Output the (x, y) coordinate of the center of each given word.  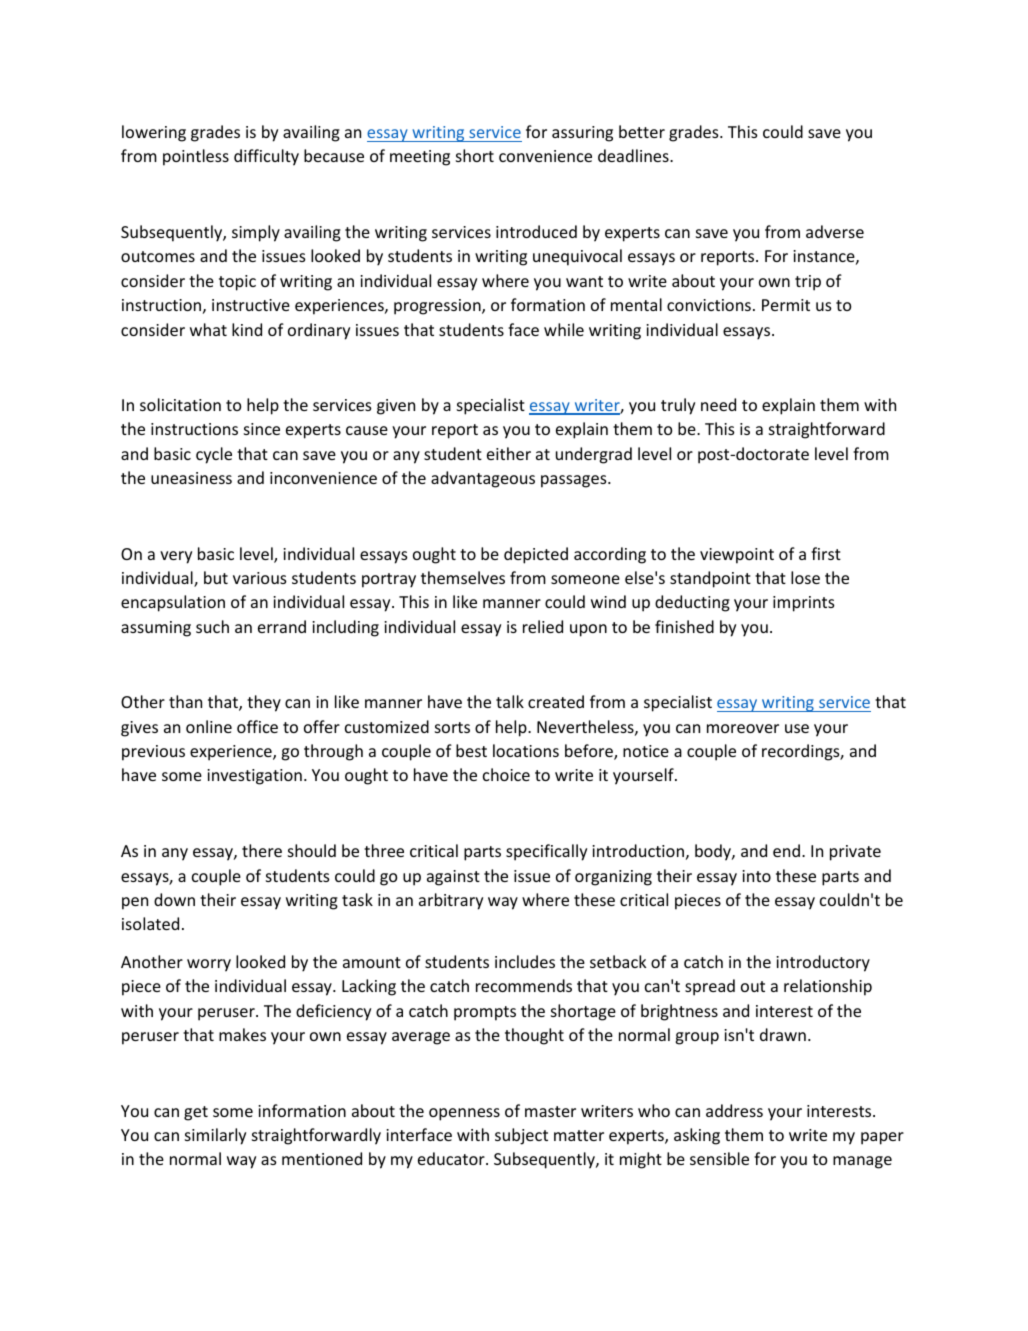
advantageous (483, 479)
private (855, 853)
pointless (196, 157)
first (826, 553)
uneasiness (191, 478)
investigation (254, 777)
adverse (835, 231)
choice (506, 774)
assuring (582, 134)
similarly (215, 1136)
